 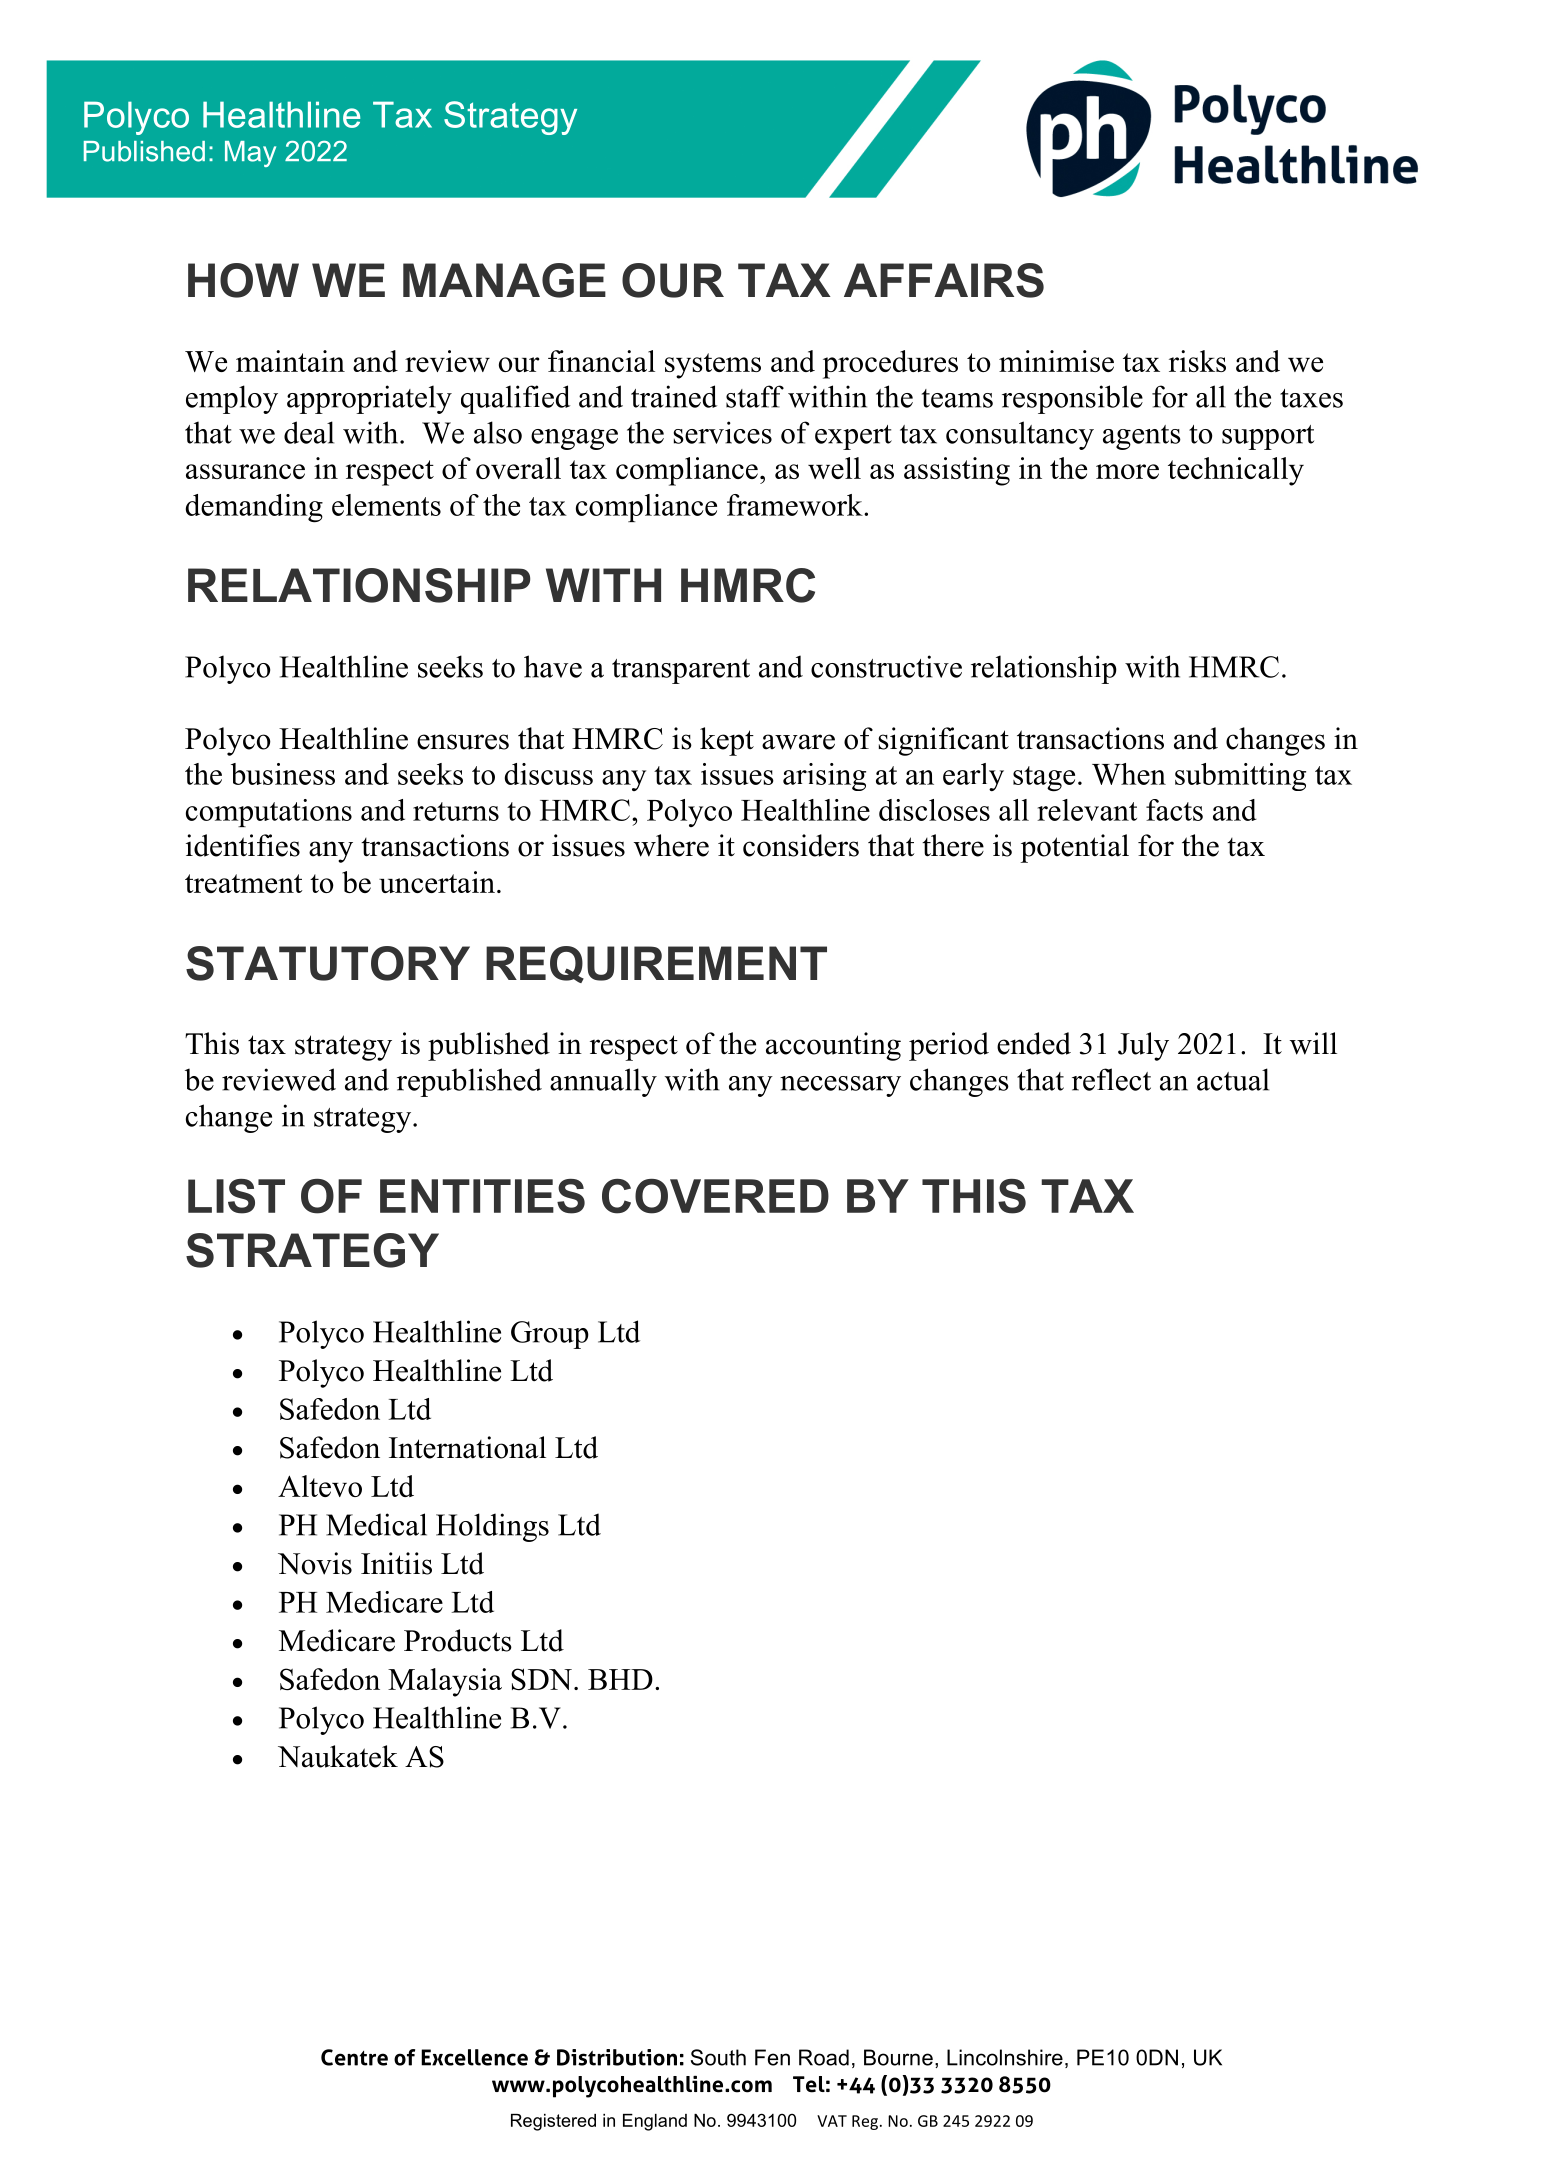 I want to click on International, so click(x=467, y=1447).
